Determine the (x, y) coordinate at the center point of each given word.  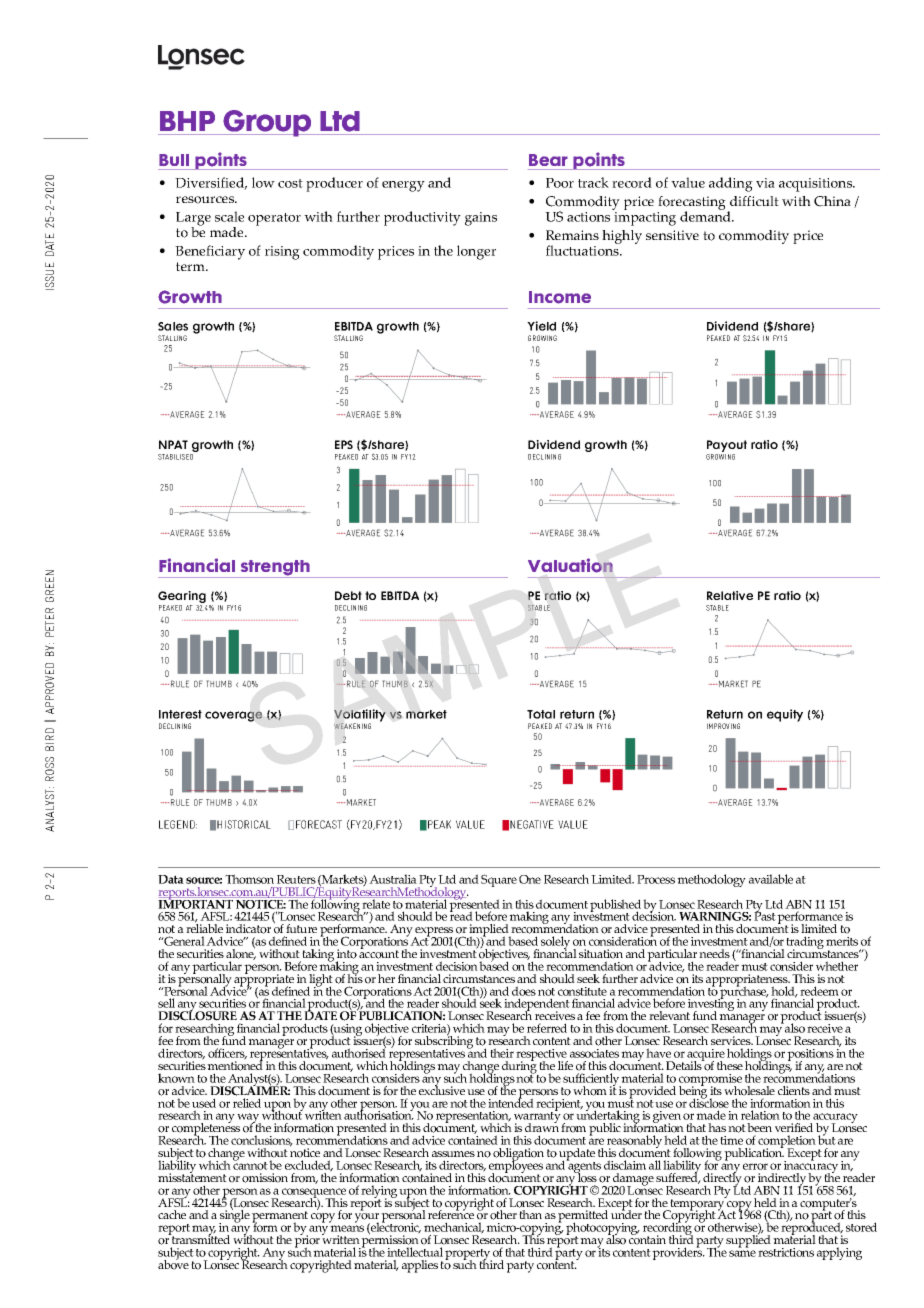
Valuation (570, 565)
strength (275, 569)
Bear (548, 160)
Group (268, 123)
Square (499, 880)
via (765, 183)
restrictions (786, 1252)
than (530, 1214)
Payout (727, 447)
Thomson (249, 879)
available (771, 879)
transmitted (200, 1238)
